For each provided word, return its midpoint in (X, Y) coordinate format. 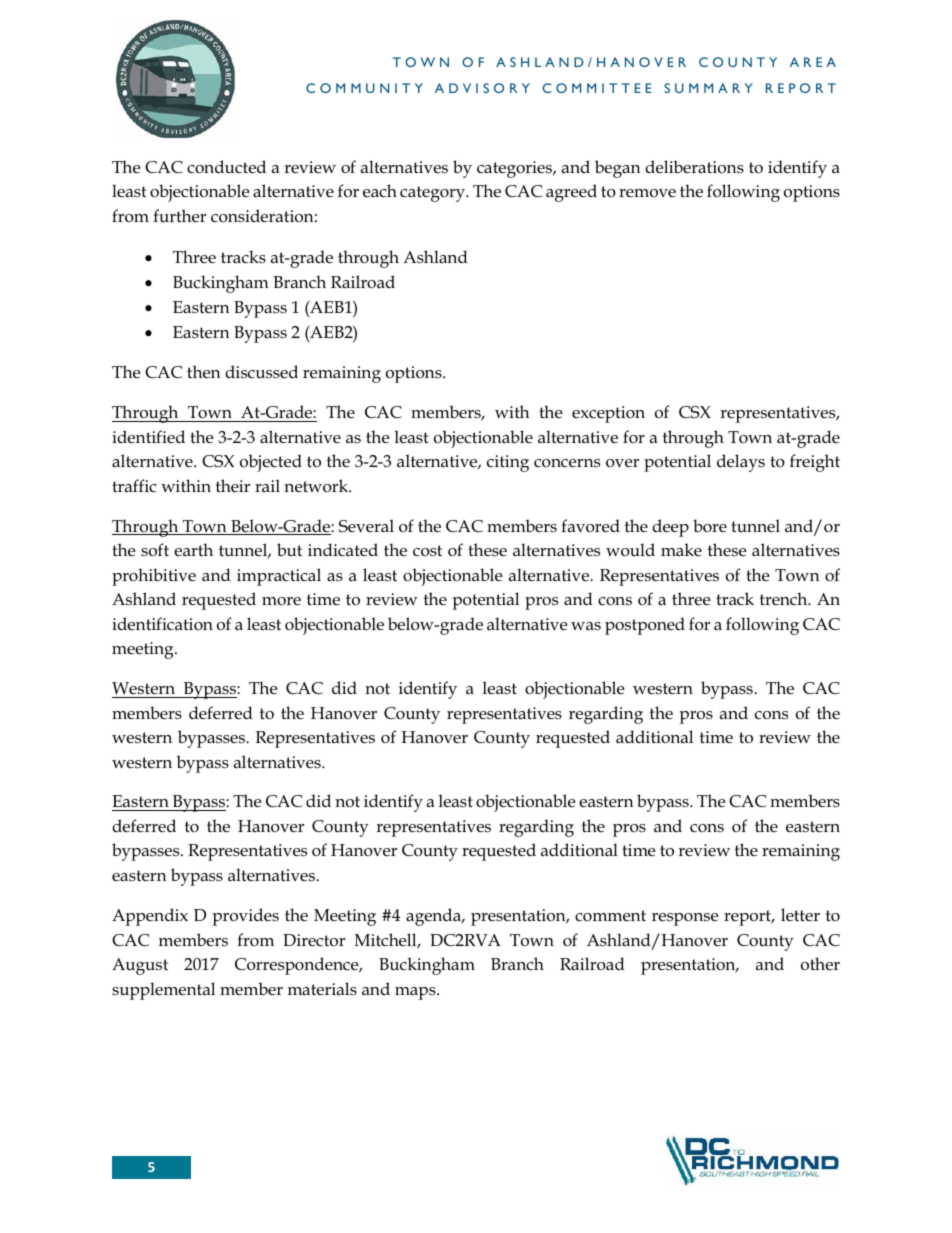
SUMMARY (708, 88)
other (820, 964)
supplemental (163, 991)
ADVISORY (482, 88)
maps (416, 993)
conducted (226, 167)
